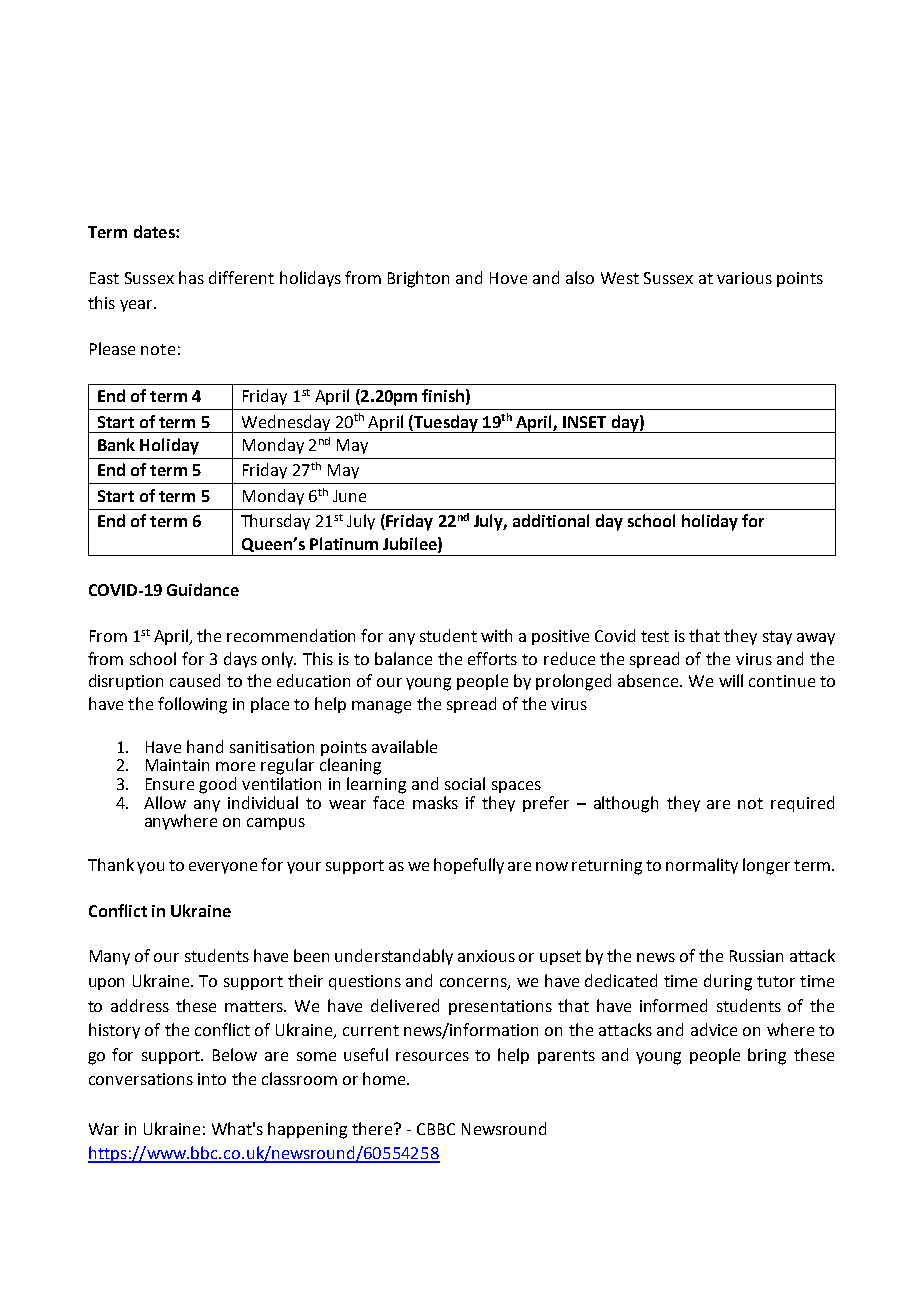 Image resolution: width=924 pixels, height=1308 pixels. I want to click on resources, so click(432, 1056).
